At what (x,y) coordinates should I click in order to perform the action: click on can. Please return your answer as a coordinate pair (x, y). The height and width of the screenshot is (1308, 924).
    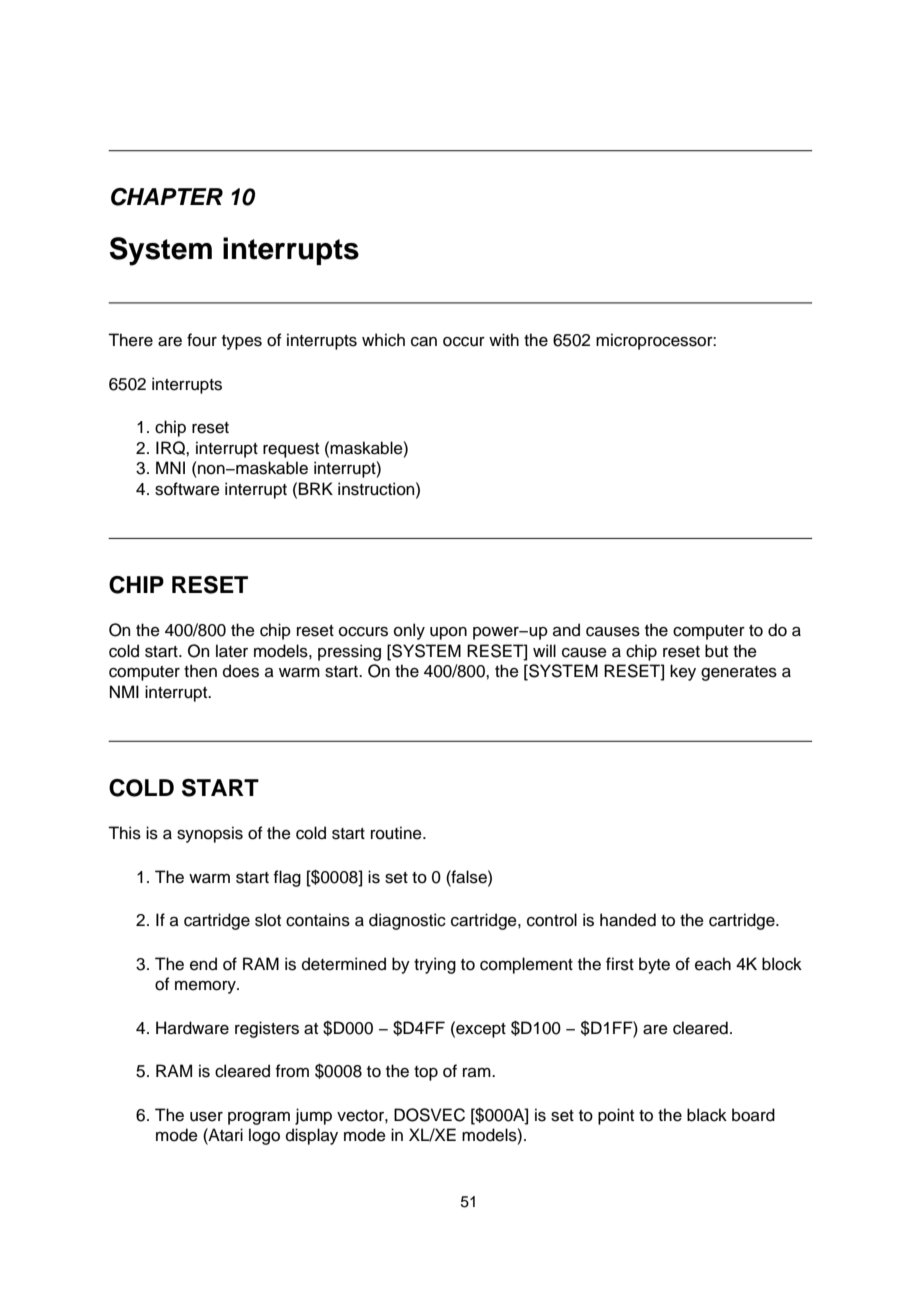
    Looking at the image, I should click on (424, 342).
